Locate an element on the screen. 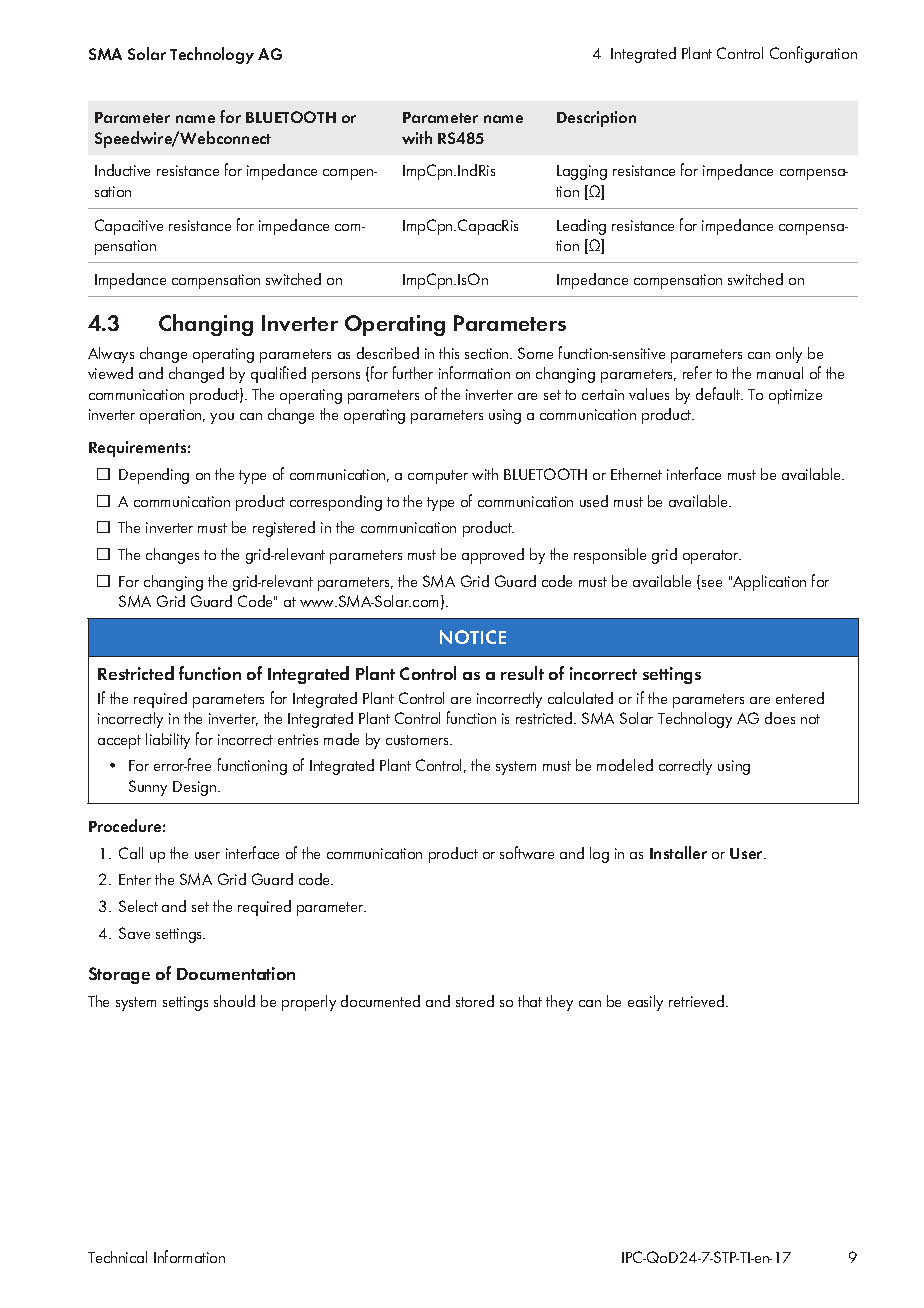  should is located at coordinates (234, 1001).
